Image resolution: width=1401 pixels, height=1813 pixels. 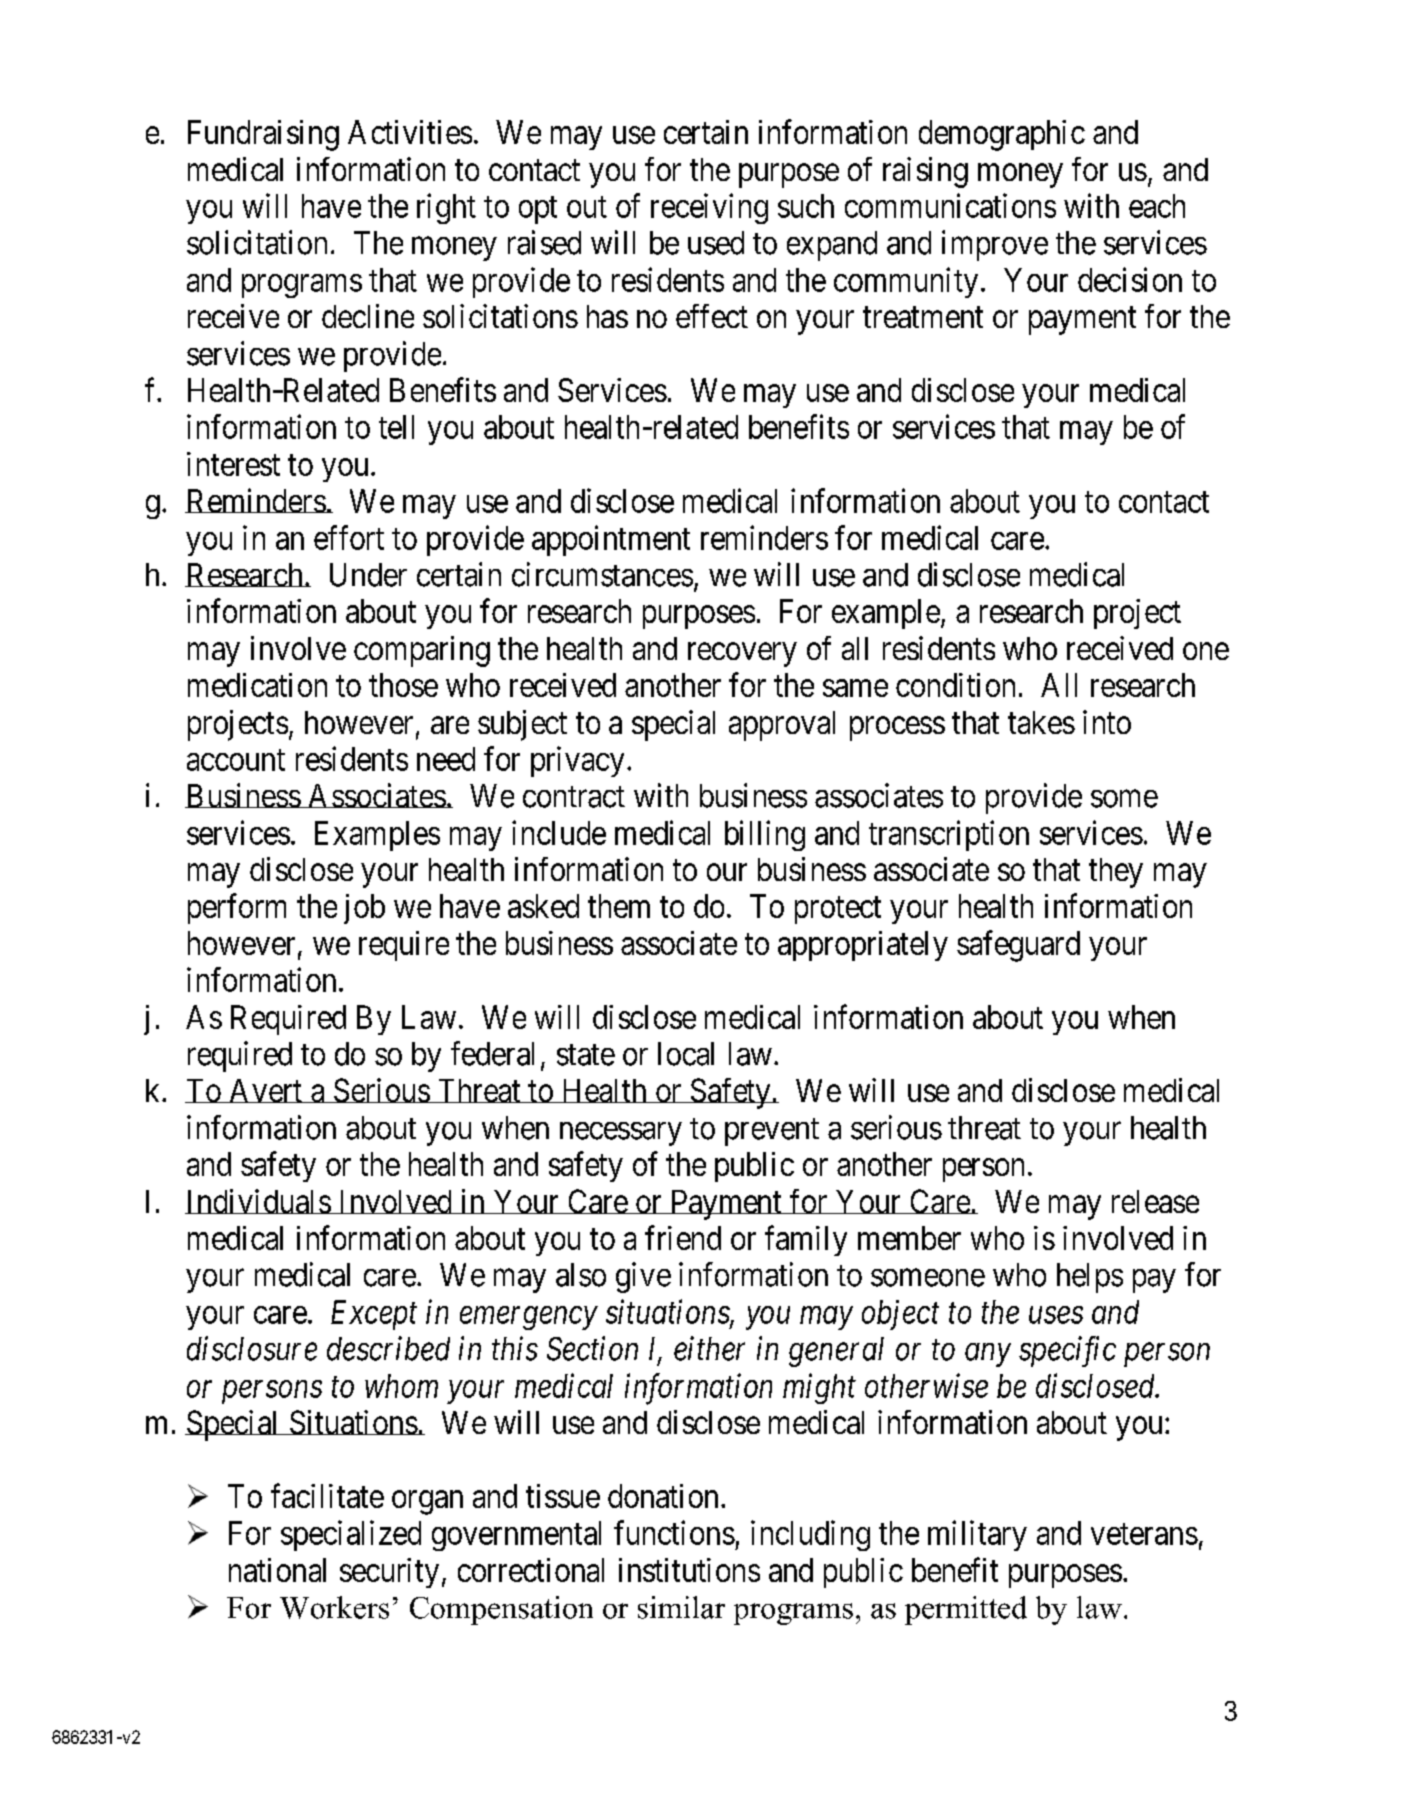 What do you see at coordinates (977, 1535) in the screenshot?
I see `military` at bounding box center [977, 1535].
